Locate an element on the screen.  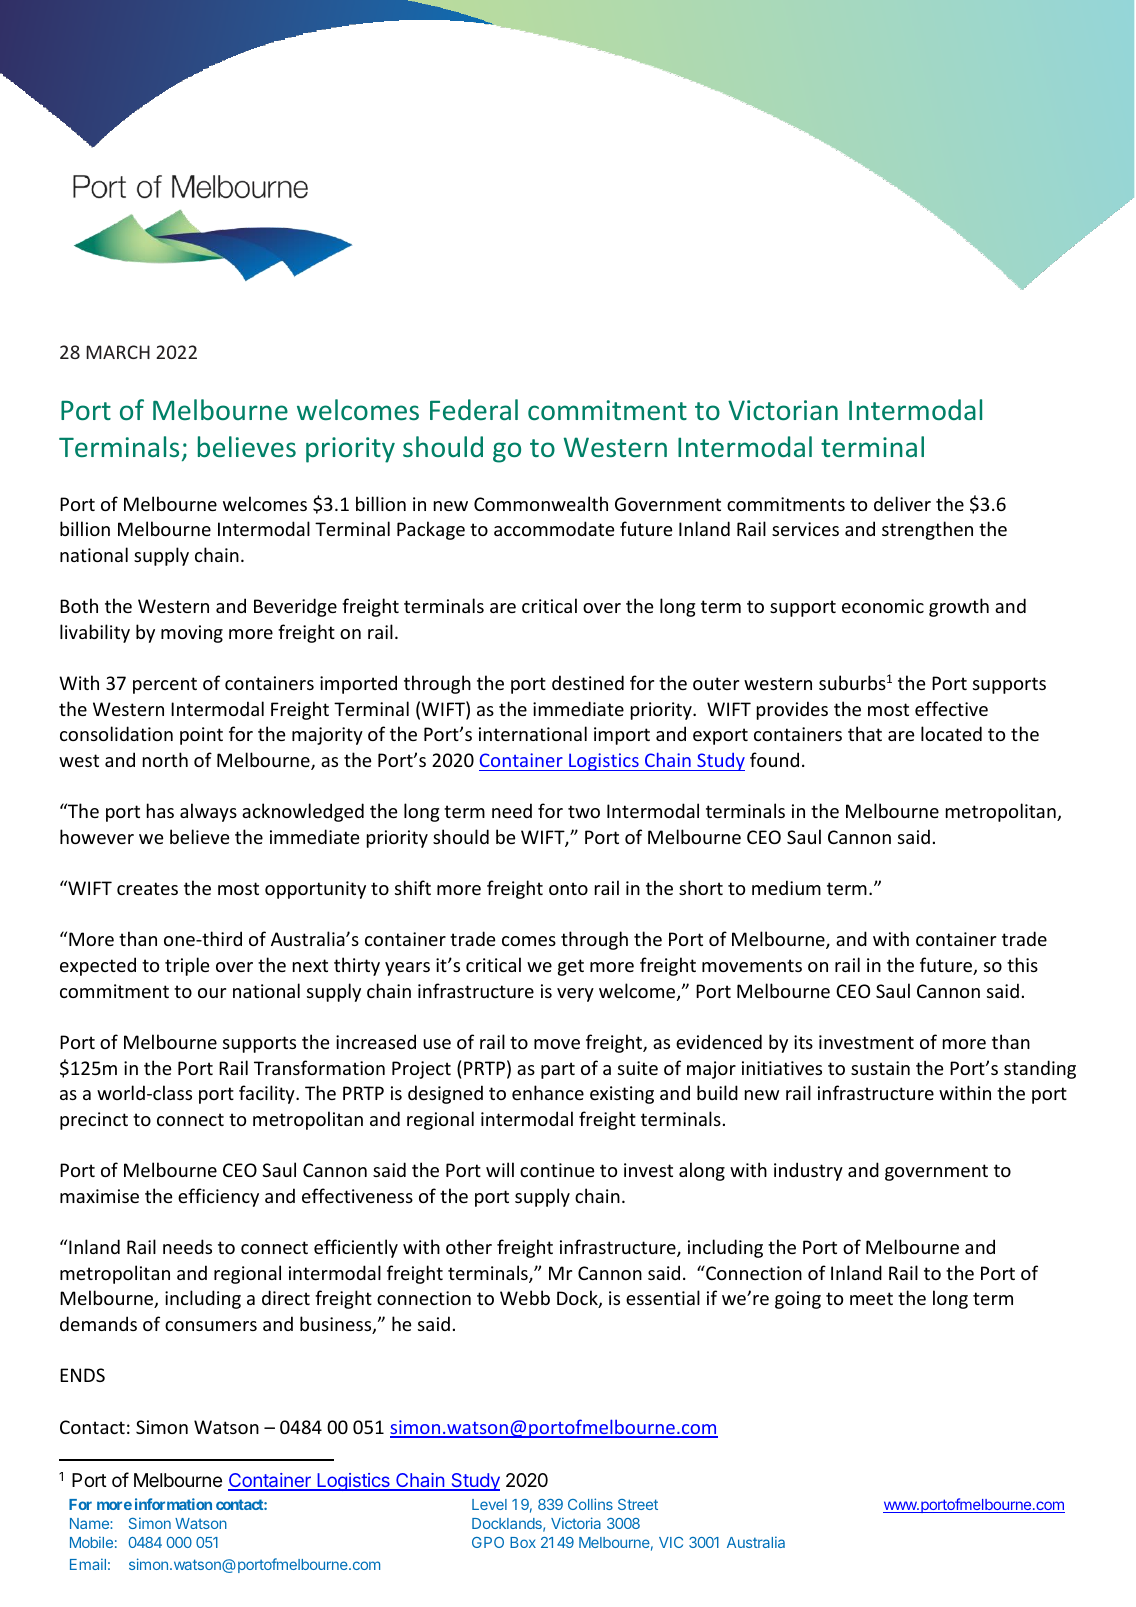
meet is located at coordinates (871, 1298).
